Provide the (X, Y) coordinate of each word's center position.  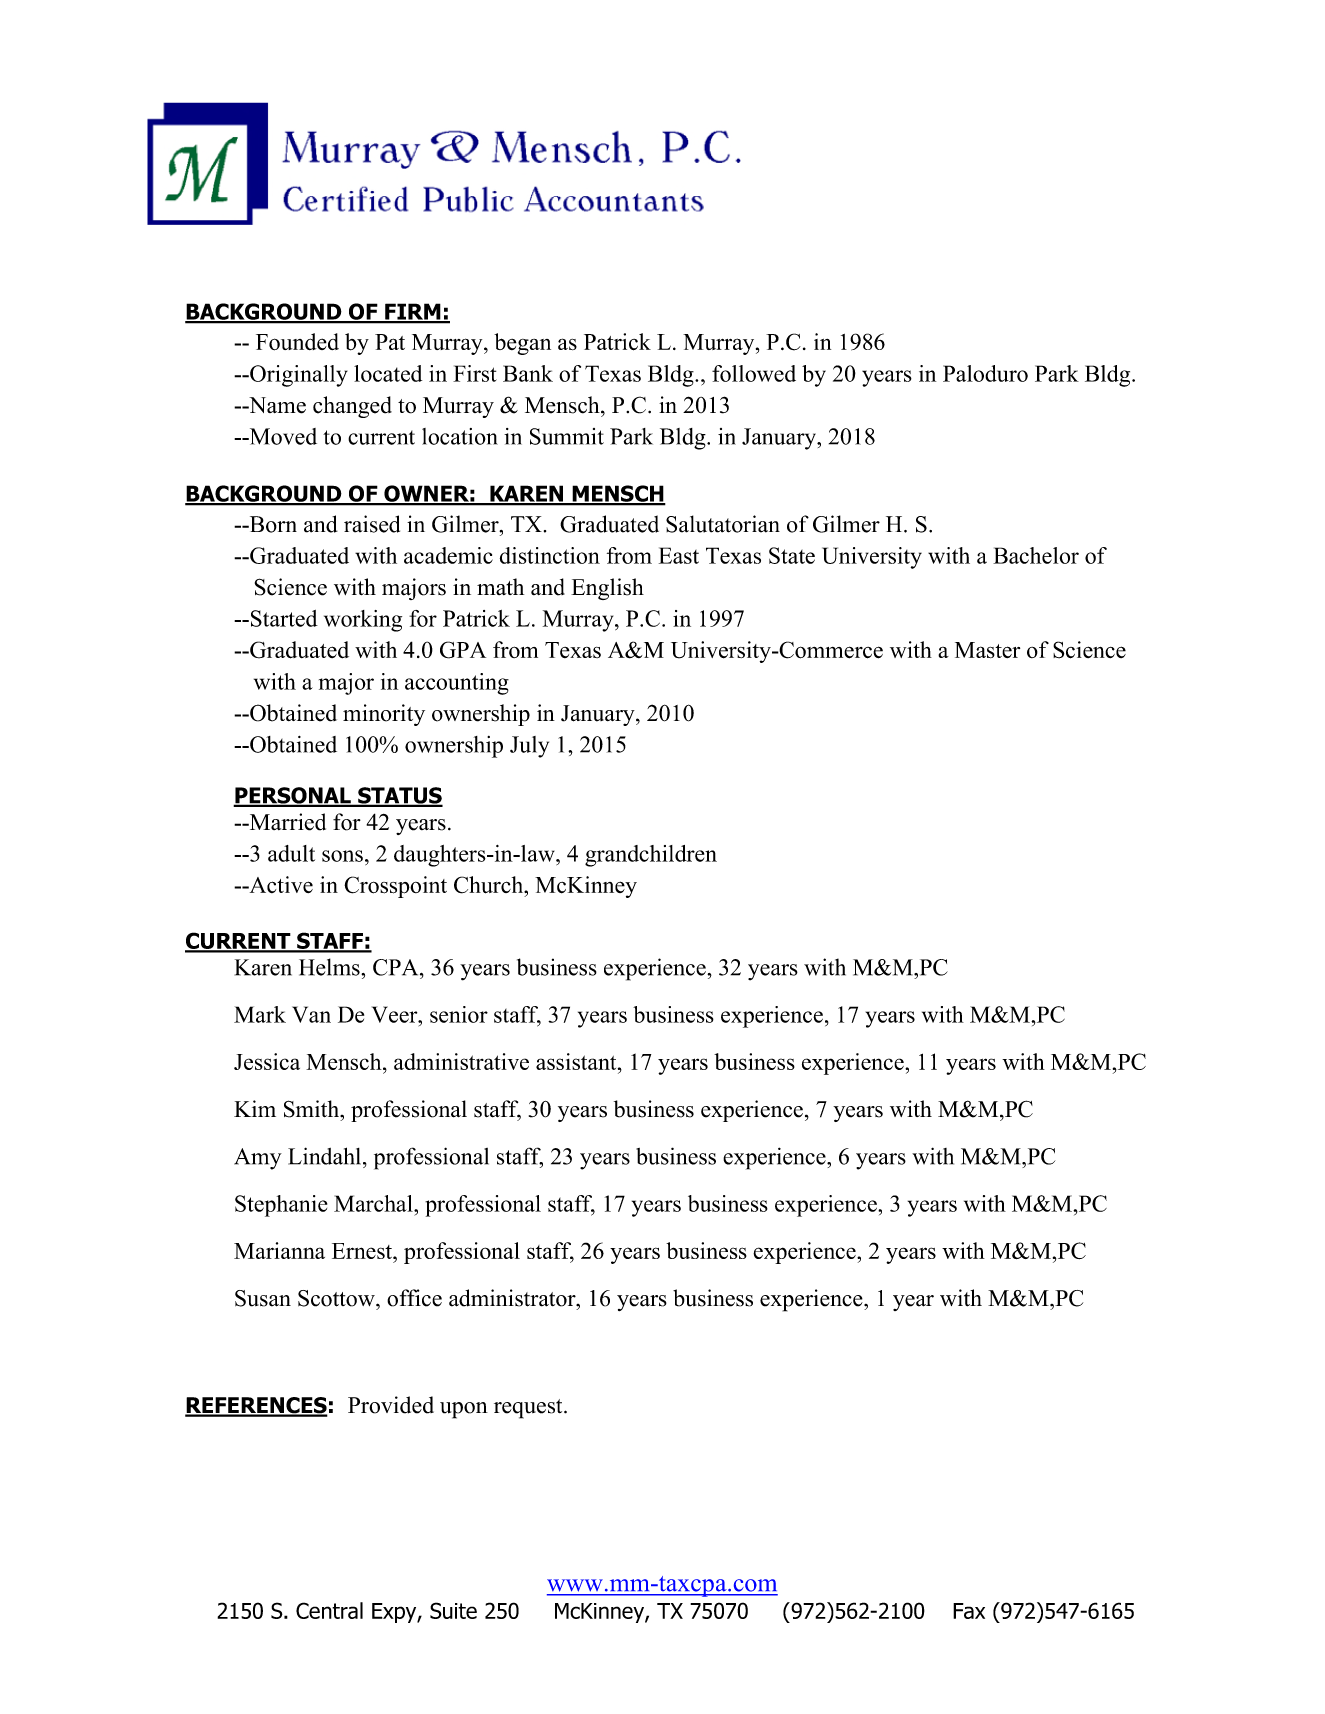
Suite (453, 1610)
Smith (313, 1109)
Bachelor (1036, 555)
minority (384, 715)
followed (754, 373)
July (529, 747)
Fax (969, 1611)
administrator (513, 1298)
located (388, 373)
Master (987, 650)
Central (329, 1610)
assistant (577, 1061)
